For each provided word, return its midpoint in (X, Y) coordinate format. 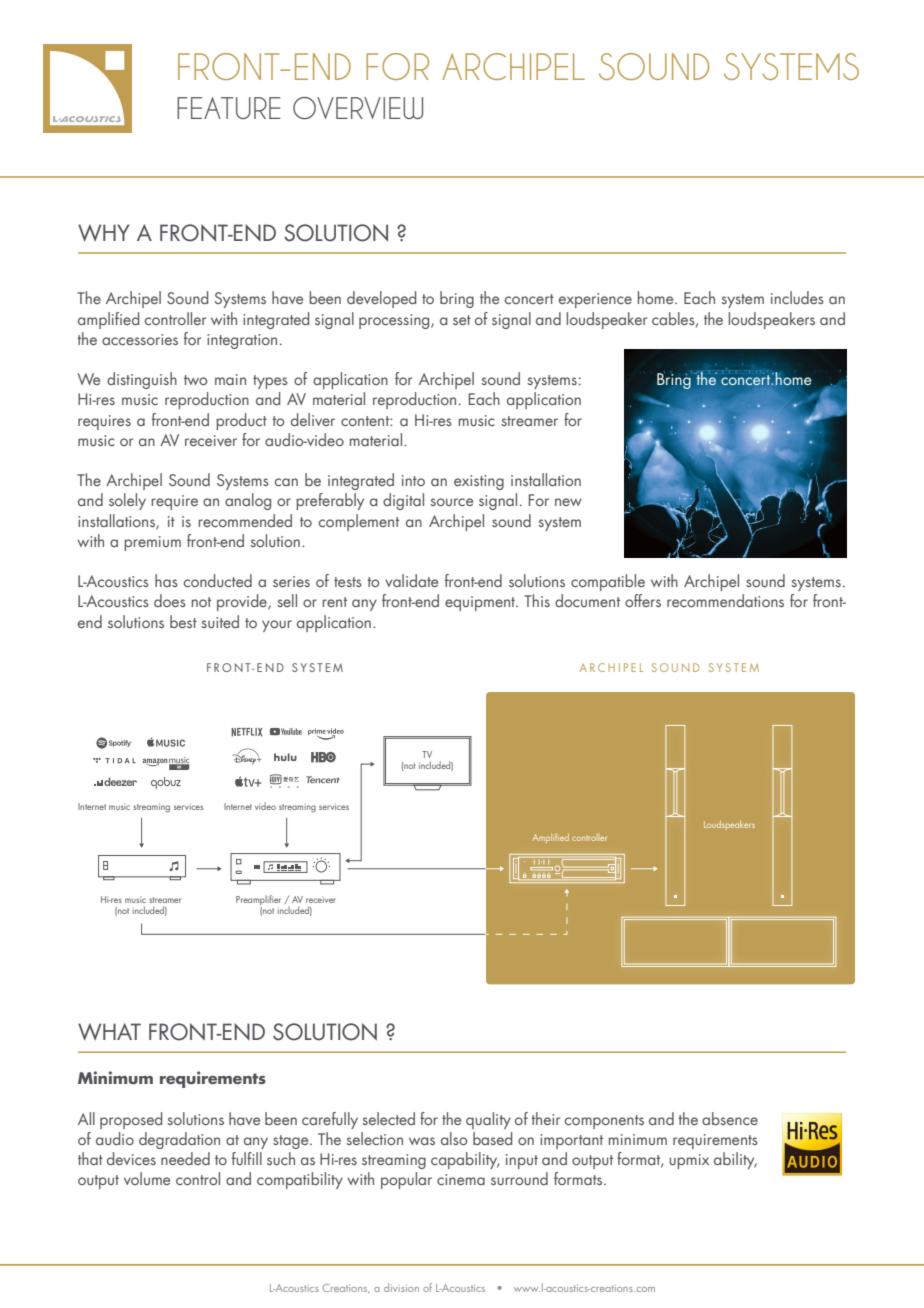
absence (730, 1118)
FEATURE (229, 108)
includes (797, 297)
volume (147, 1178)
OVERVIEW (358, 108)
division (401, 1287)
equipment (481, 603)
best (183, 621)
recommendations (725, 600)
